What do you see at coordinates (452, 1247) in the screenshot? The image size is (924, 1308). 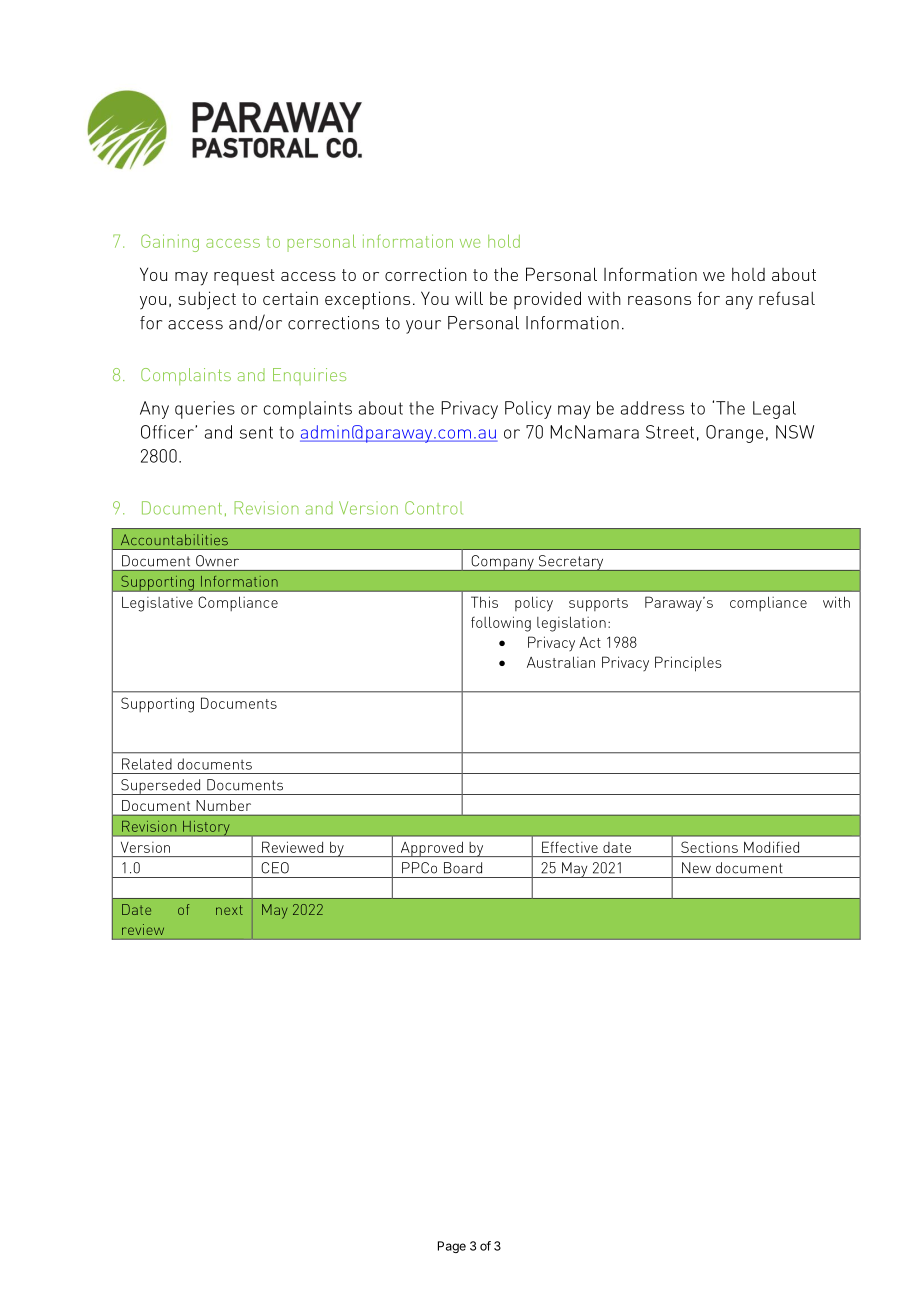 I see `Page` at bounding box center [452, 1247].
